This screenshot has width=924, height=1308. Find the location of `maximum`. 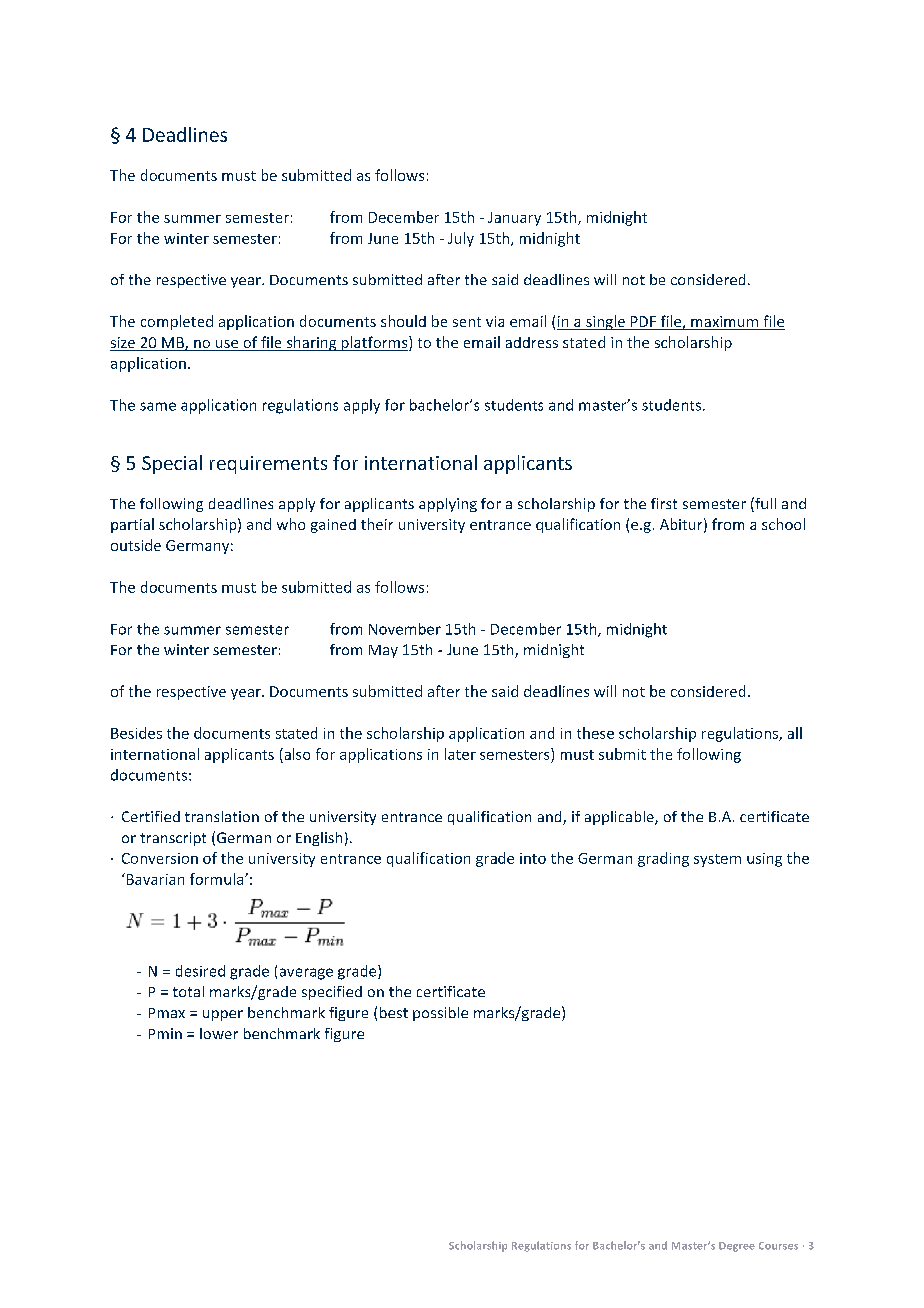

maximum is located at coordinates (725, 323).
